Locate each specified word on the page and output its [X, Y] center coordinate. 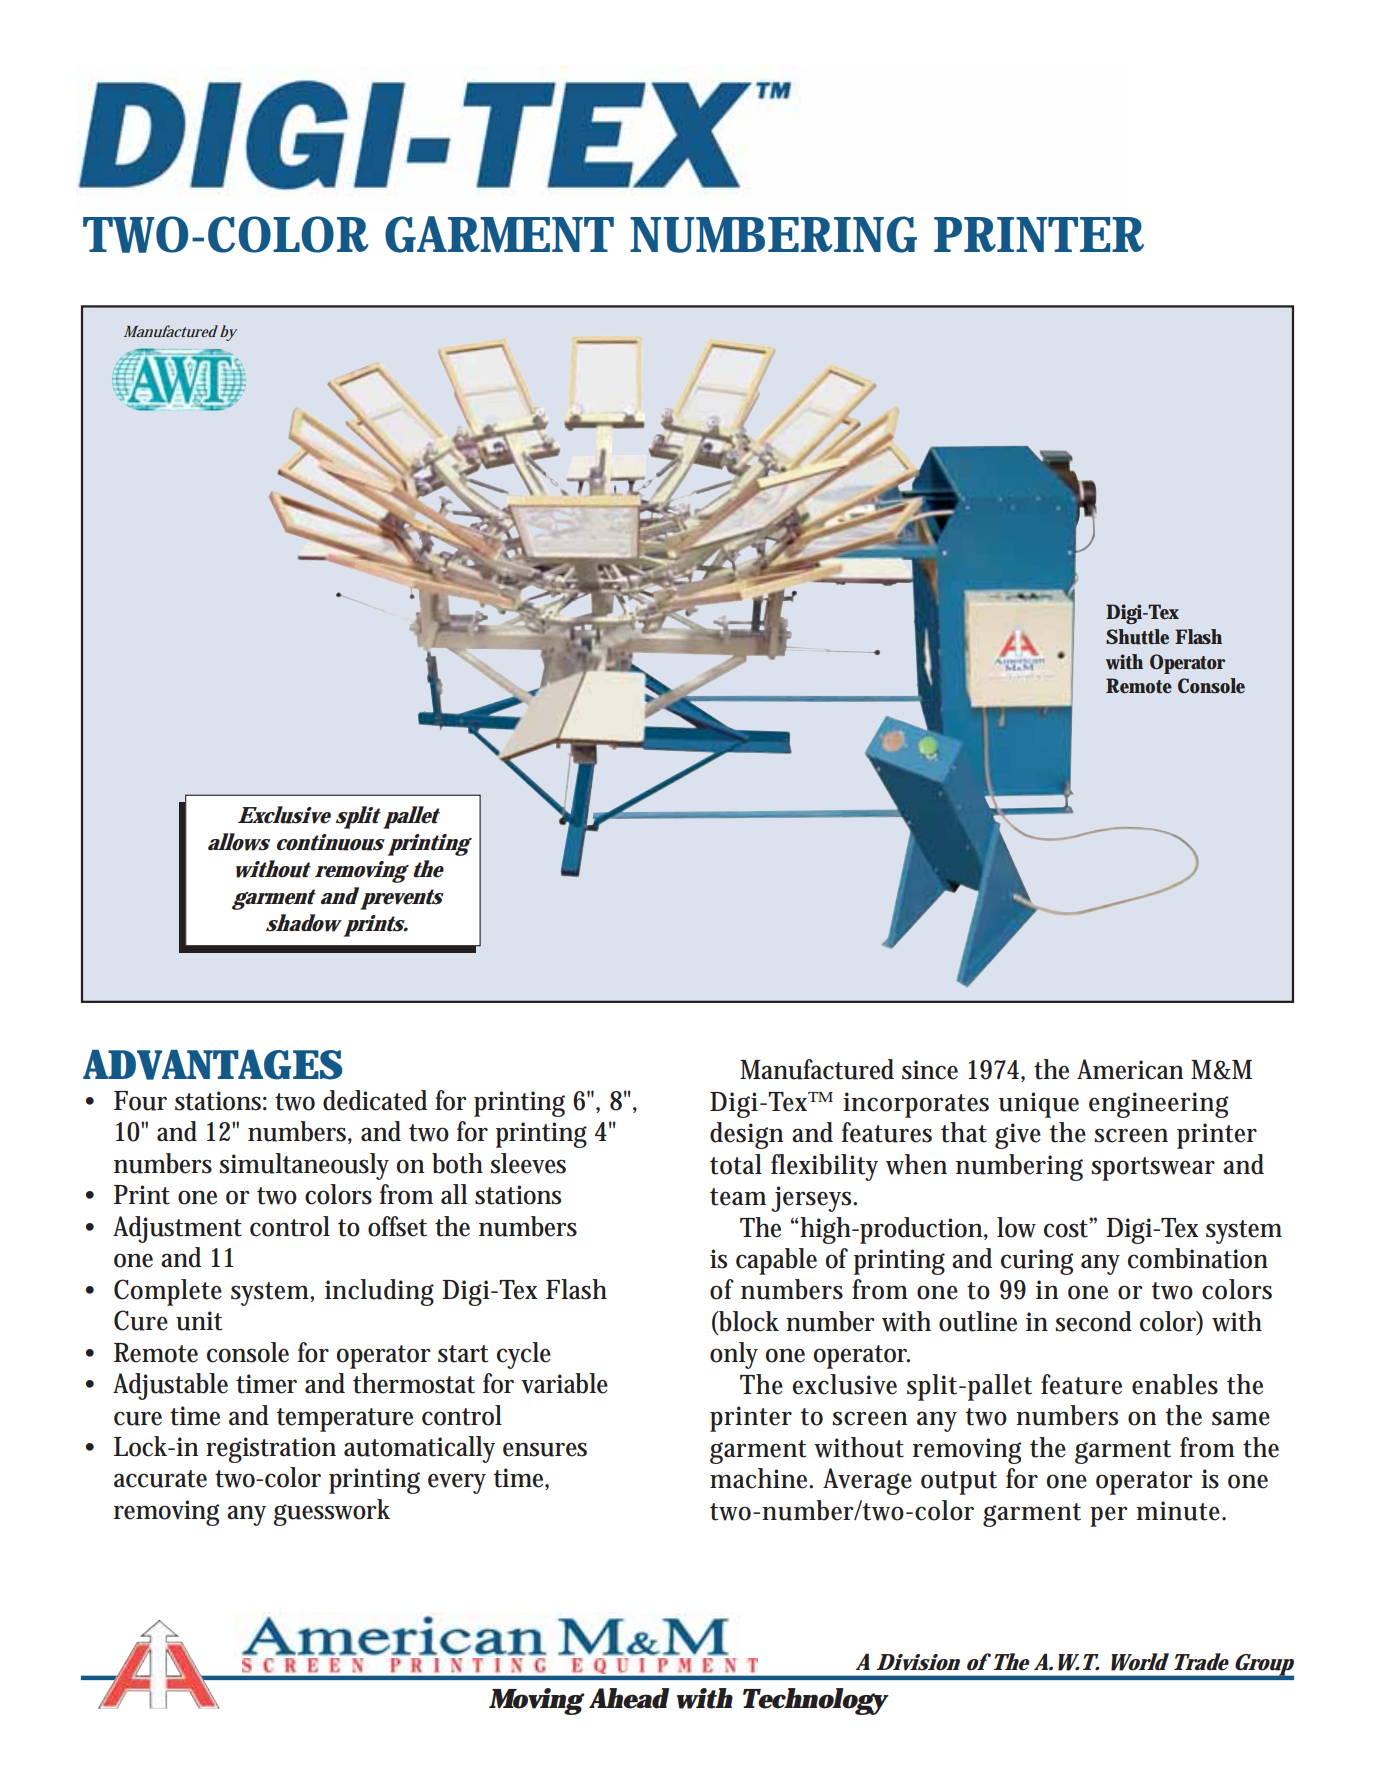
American [1130, 1069]
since [930, 1070]
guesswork [331, 1512]
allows [239, 842]
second [1094, 1321]
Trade [1201, 1662]
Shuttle [1137, 637]
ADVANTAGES [213, 1065]
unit [199, 1321]
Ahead [629, 1698]
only [734, 1355]
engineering [1158, 1105]
